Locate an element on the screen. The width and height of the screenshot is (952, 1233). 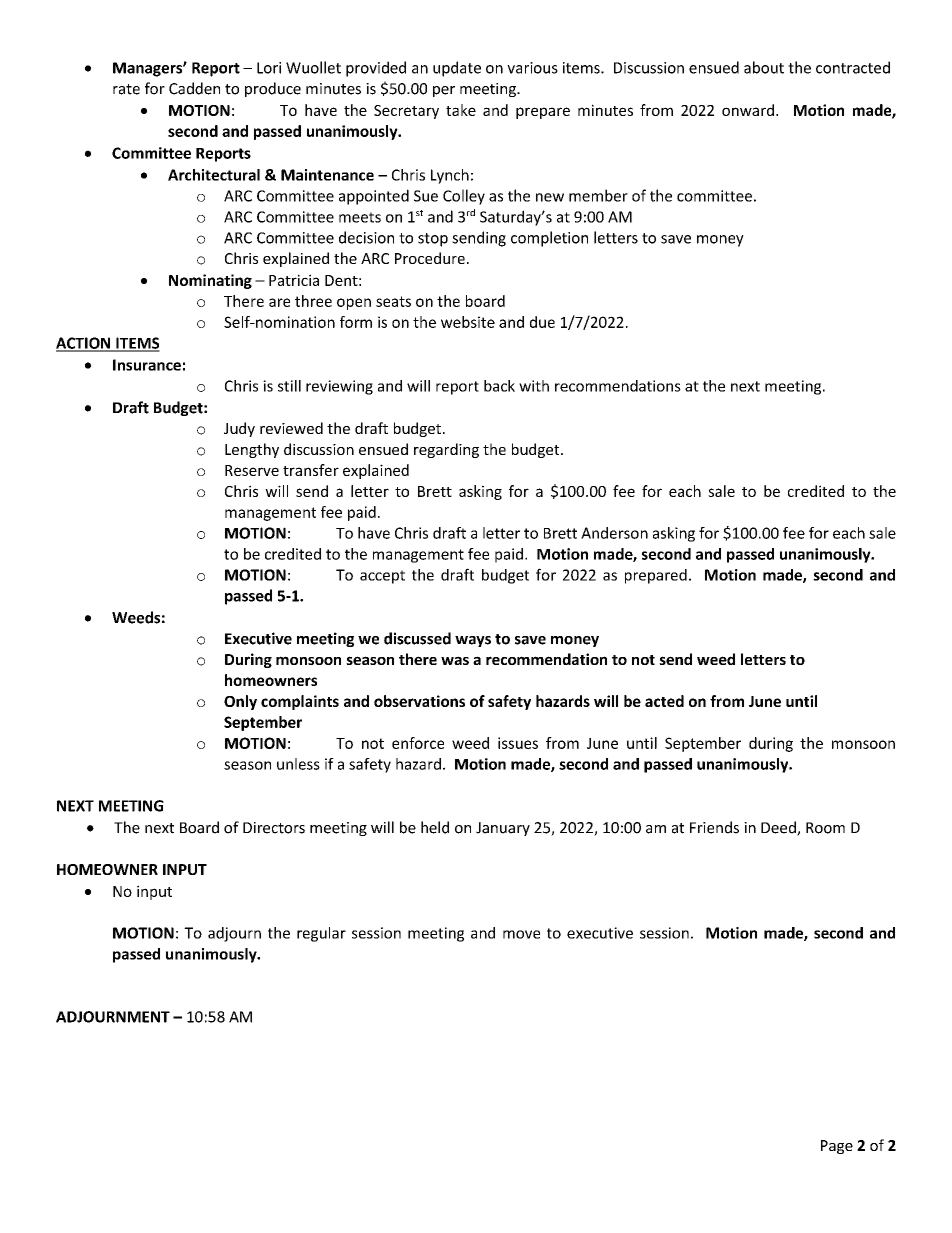
Directors is located at coordinates (274, 828).
